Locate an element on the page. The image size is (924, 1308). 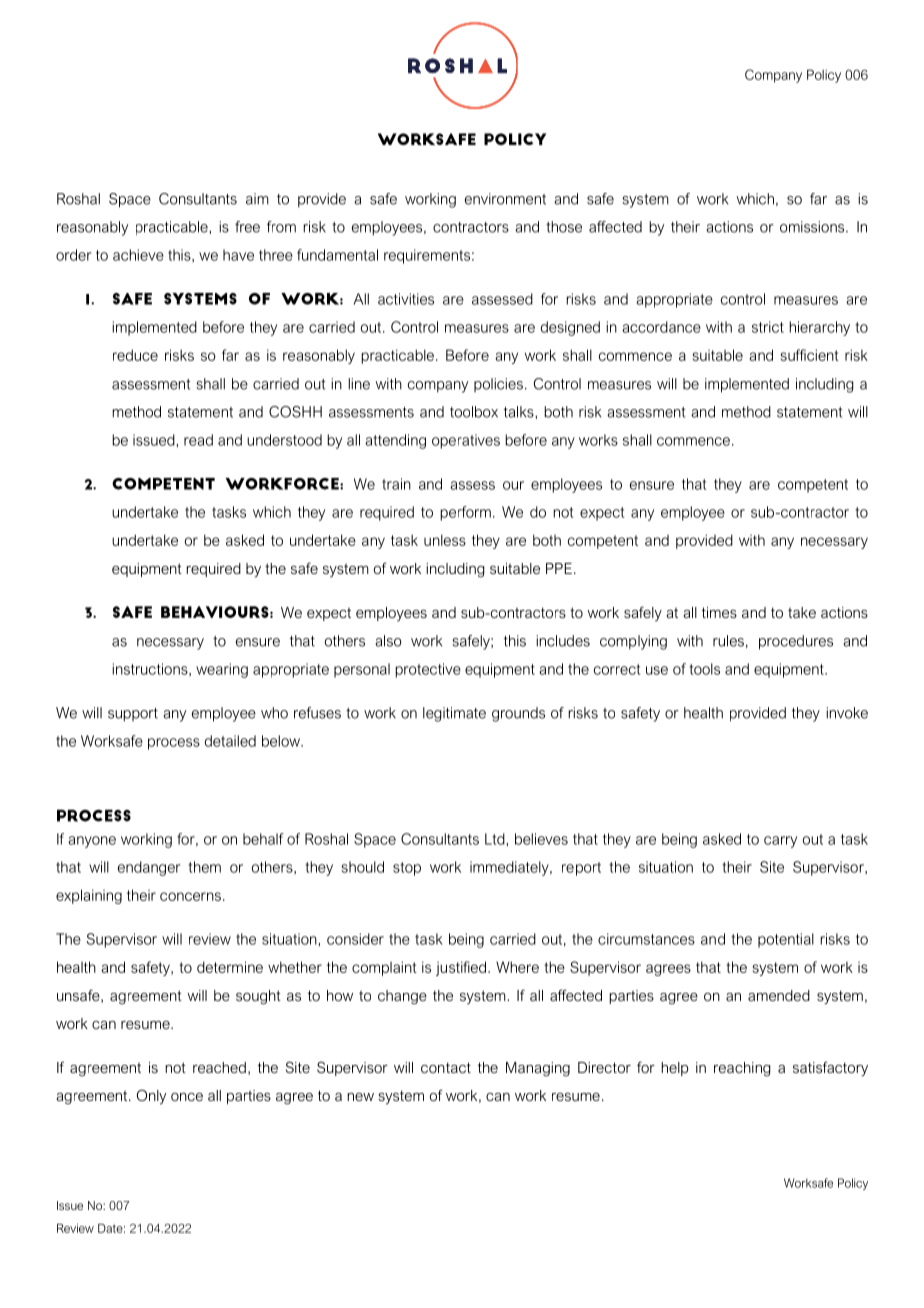
contact is located at coordinates (446, 1067).
